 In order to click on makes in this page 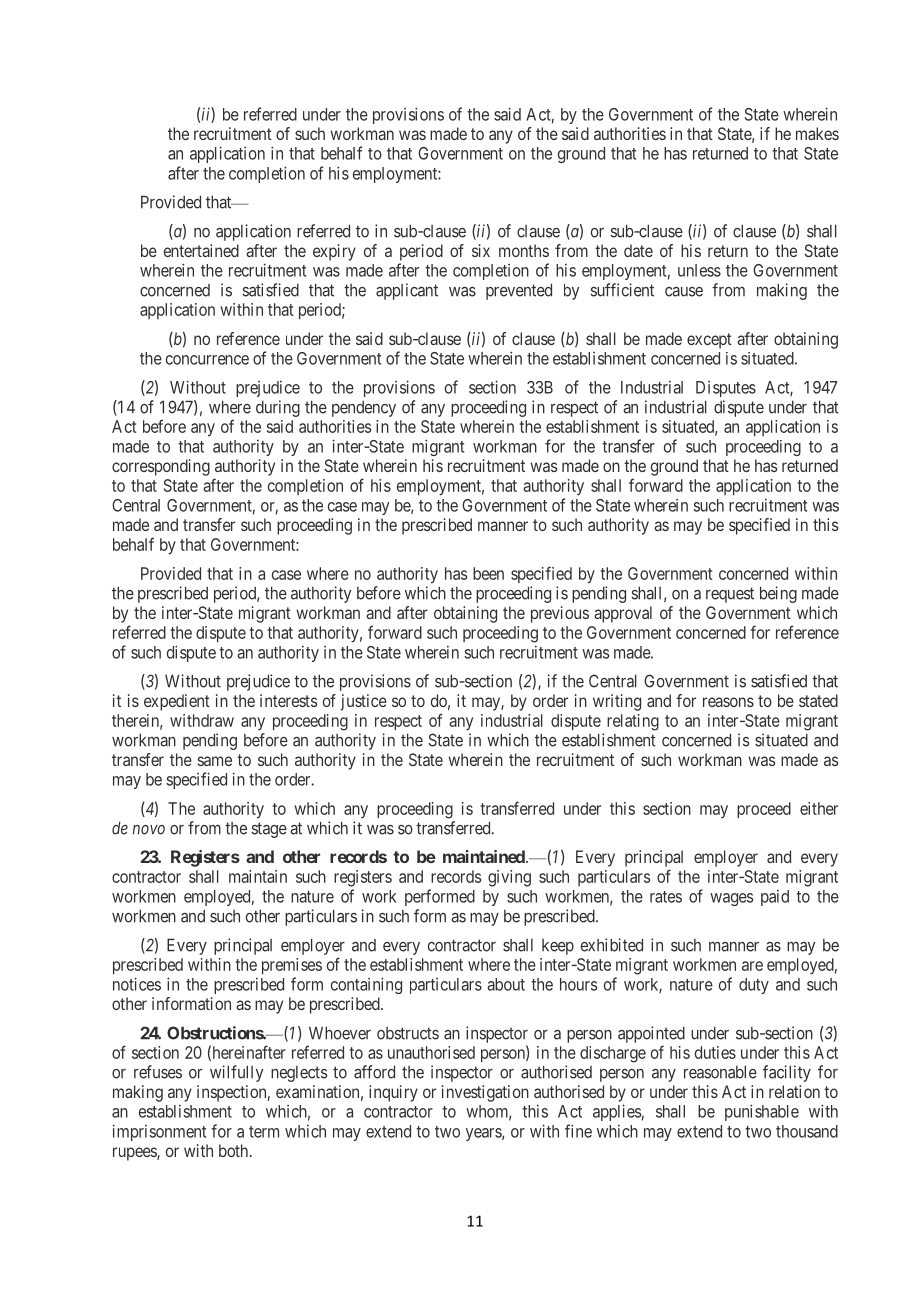, I will do `click(817, 133)`.
